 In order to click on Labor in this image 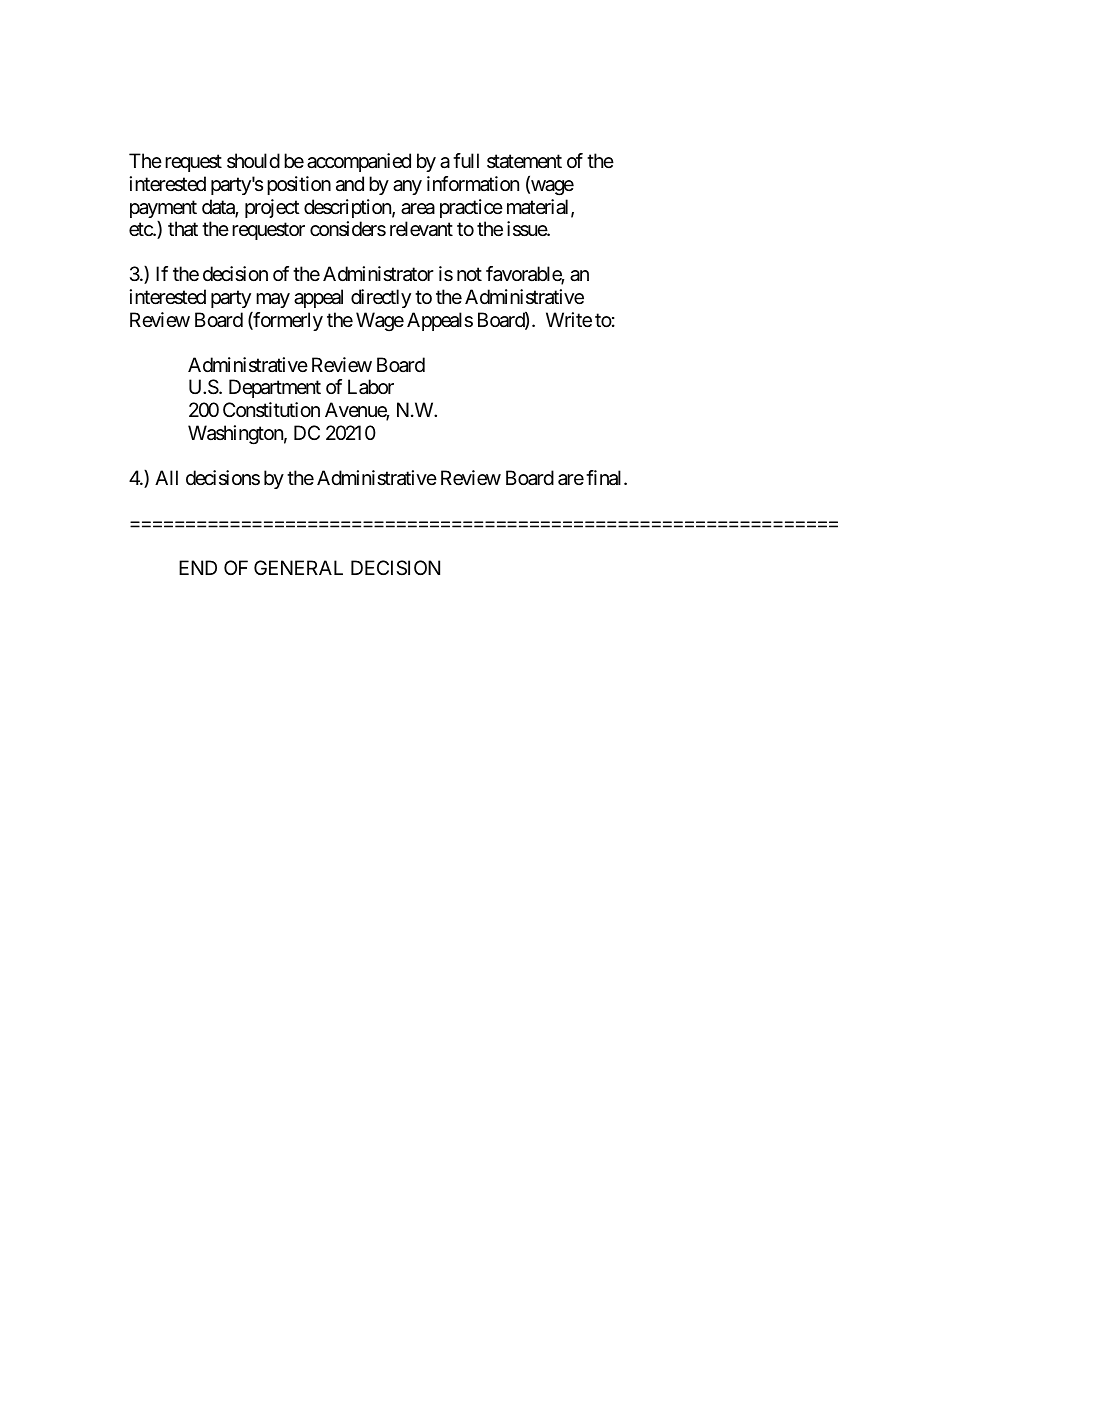, I will do `click(371, 386)`.
